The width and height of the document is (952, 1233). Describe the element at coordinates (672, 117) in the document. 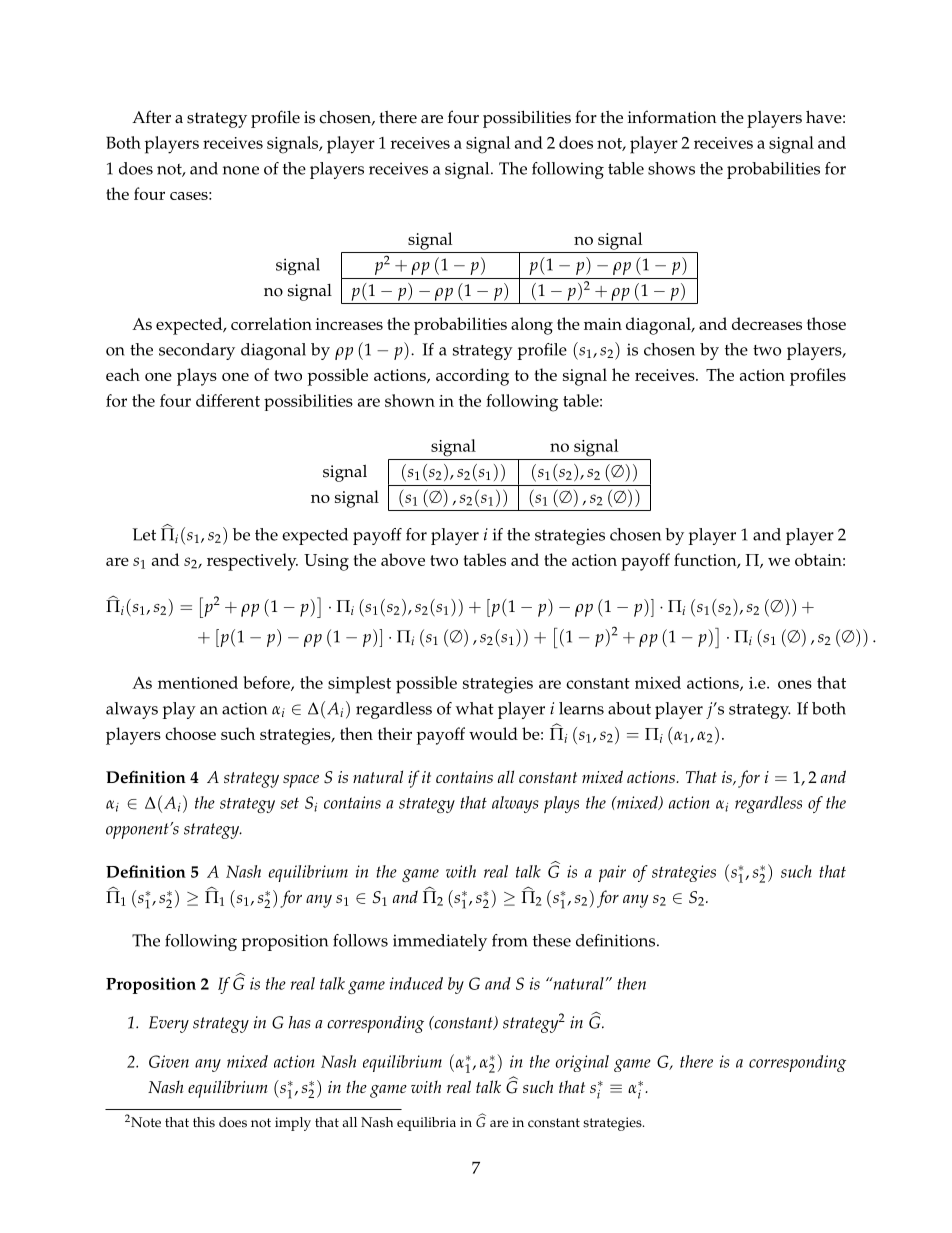

I see `information` at that location.
